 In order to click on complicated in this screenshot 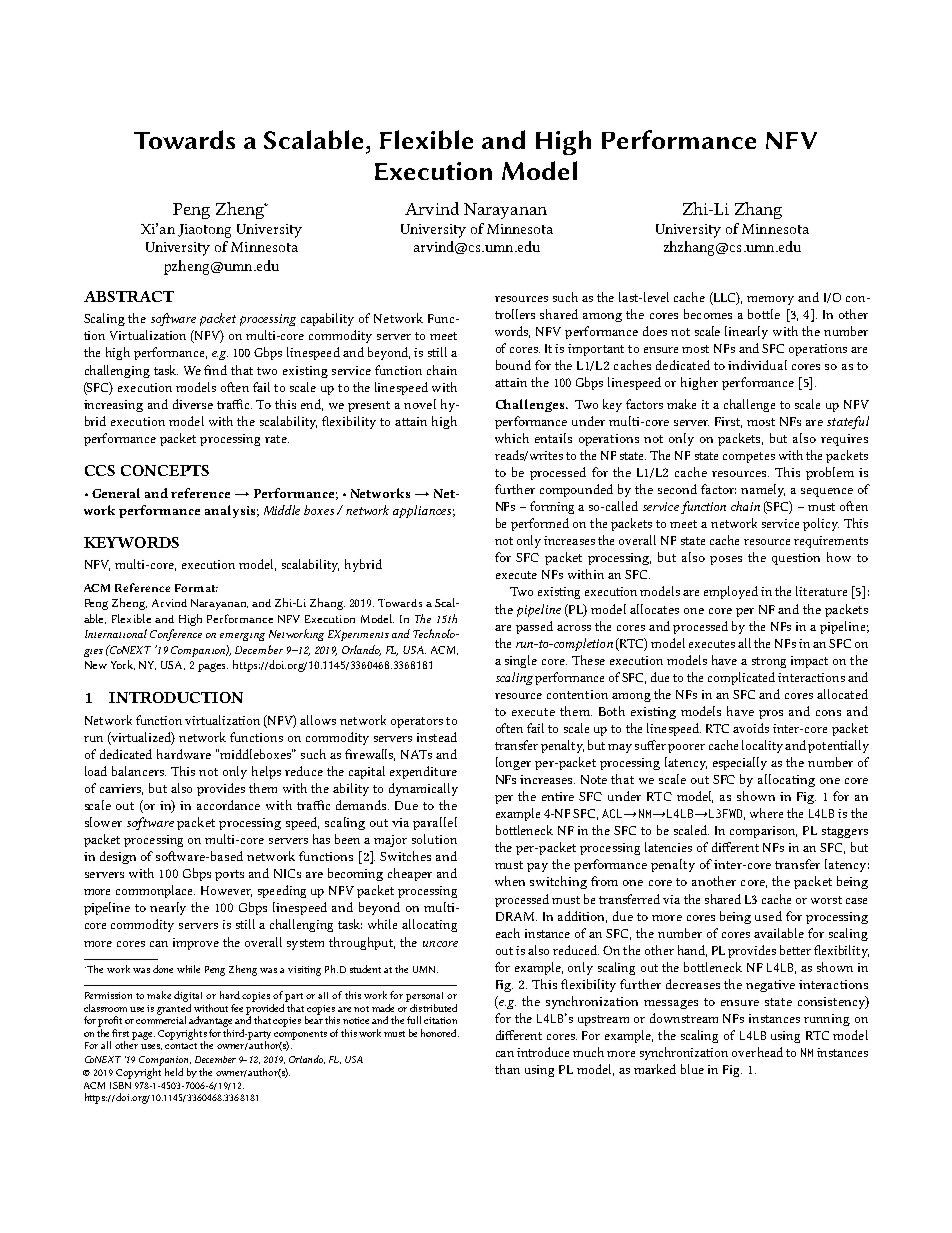, I will do `click(741, 678)`.
